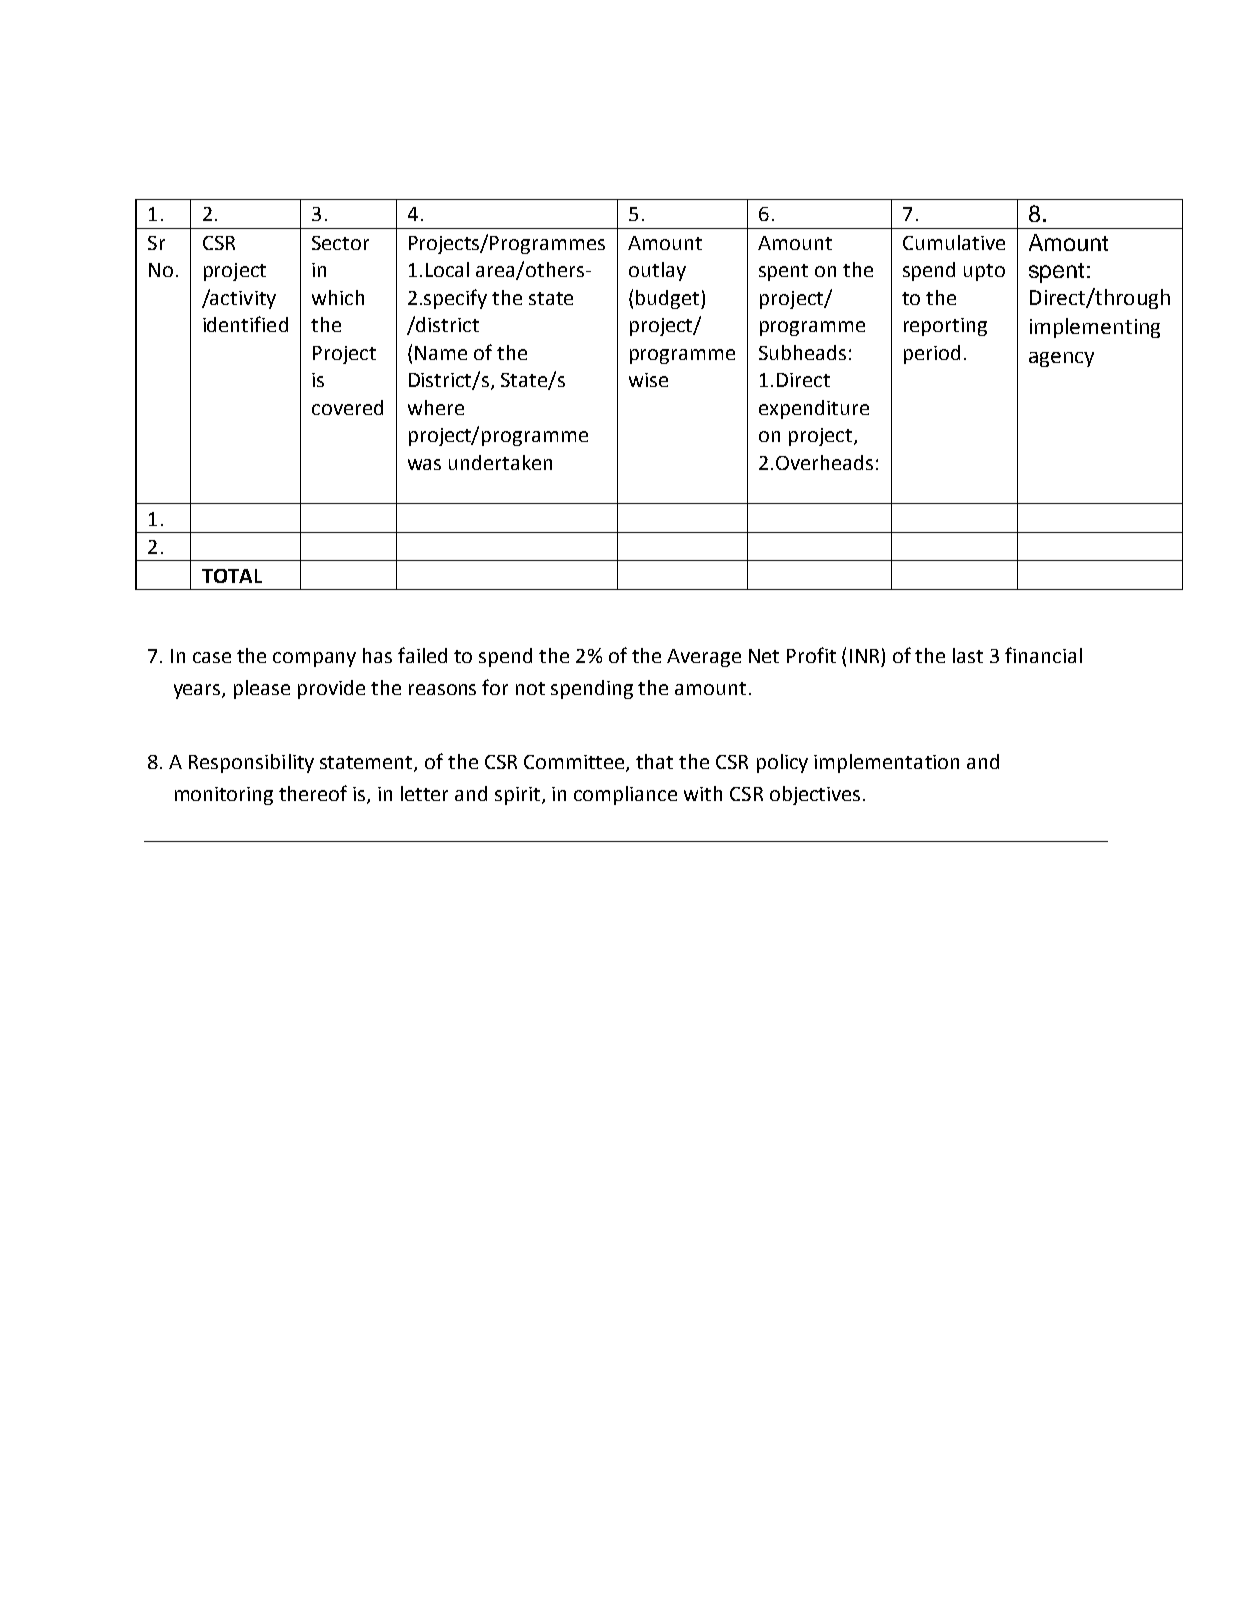  Describe the element at coordinates (968, 655) in the screenshot. I see `last` at that location.
